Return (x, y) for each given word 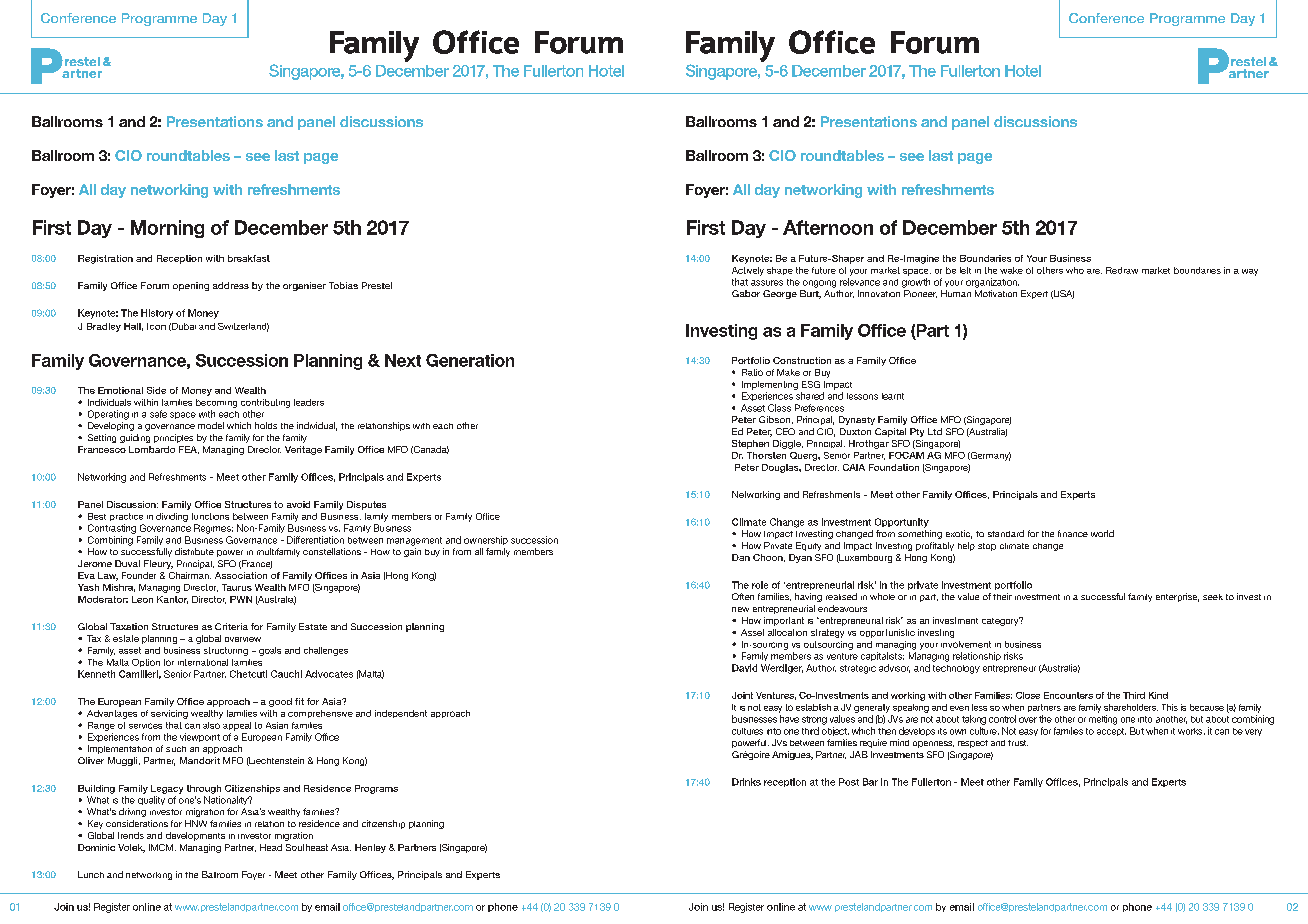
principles (173, 438)
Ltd (935, 431)
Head (271, 847)
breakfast (249, 258)
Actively (748, 271)
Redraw (1122, 270)
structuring (226, 651)
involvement (966, 644)
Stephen (750, 444)
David (744, 668)
